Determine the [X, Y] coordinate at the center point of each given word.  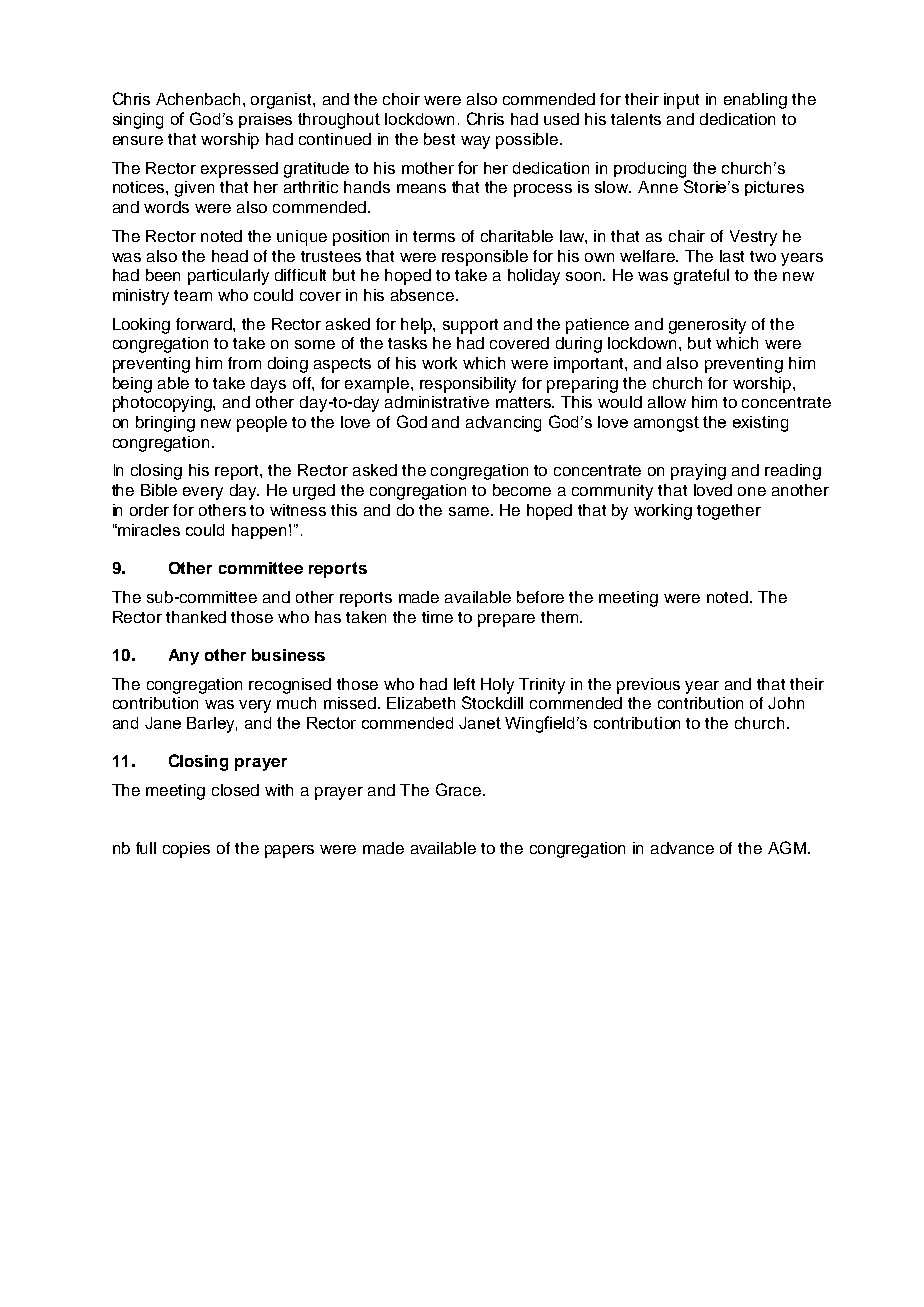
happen [261, 531]
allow [667, 402]
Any [184, 657]
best [439, 139]
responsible [485, 258]
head [230, 256]
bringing [165, 424]
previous [648, 686]
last [732, 256]
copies [186, 850]
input [681, 101]
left [464, 684]
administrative [437, 402]
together [729, 512]
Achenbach [198, 99]
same [470, 511]
